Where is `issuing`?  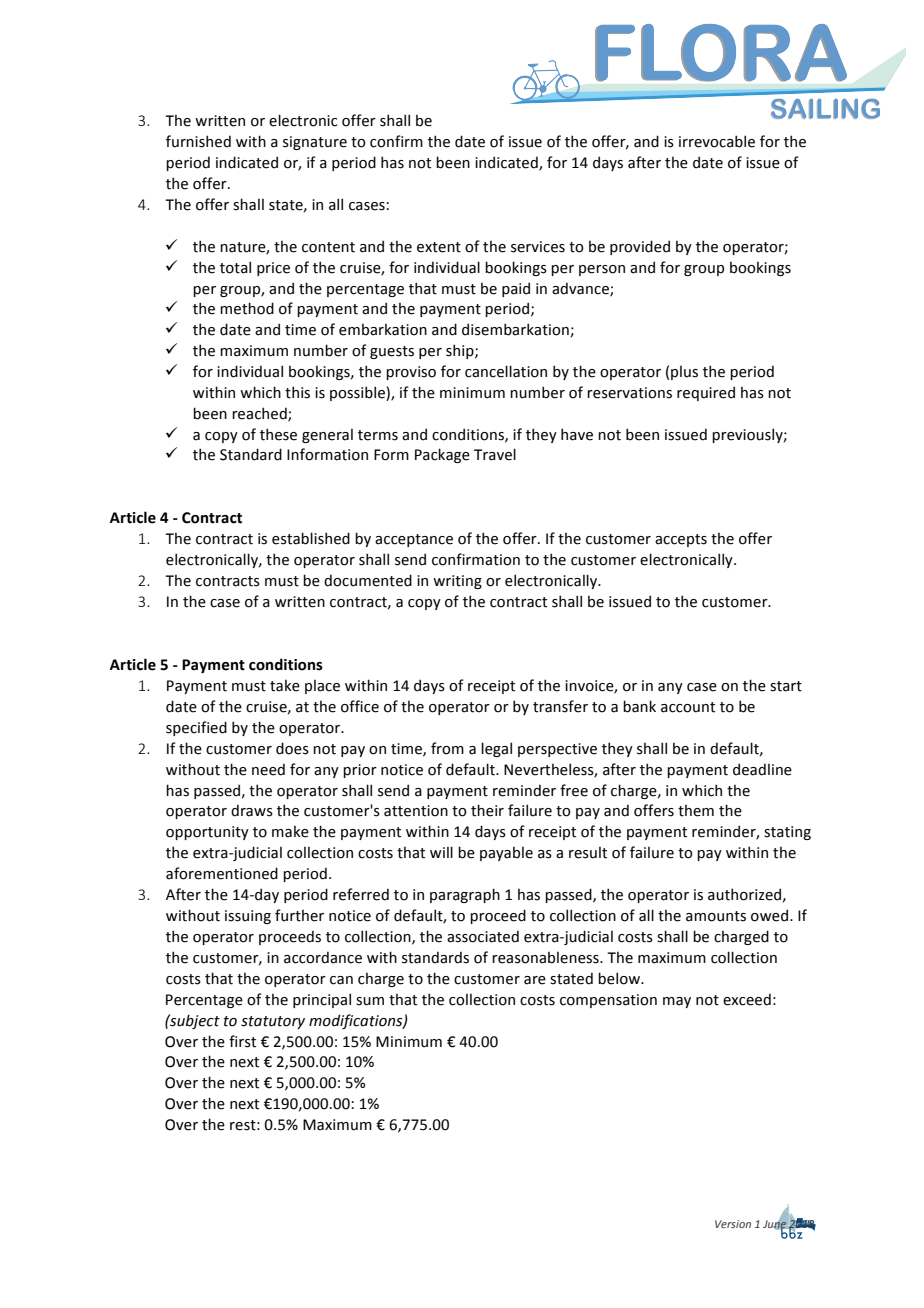
issuing is located at coordinates (248, 917).
